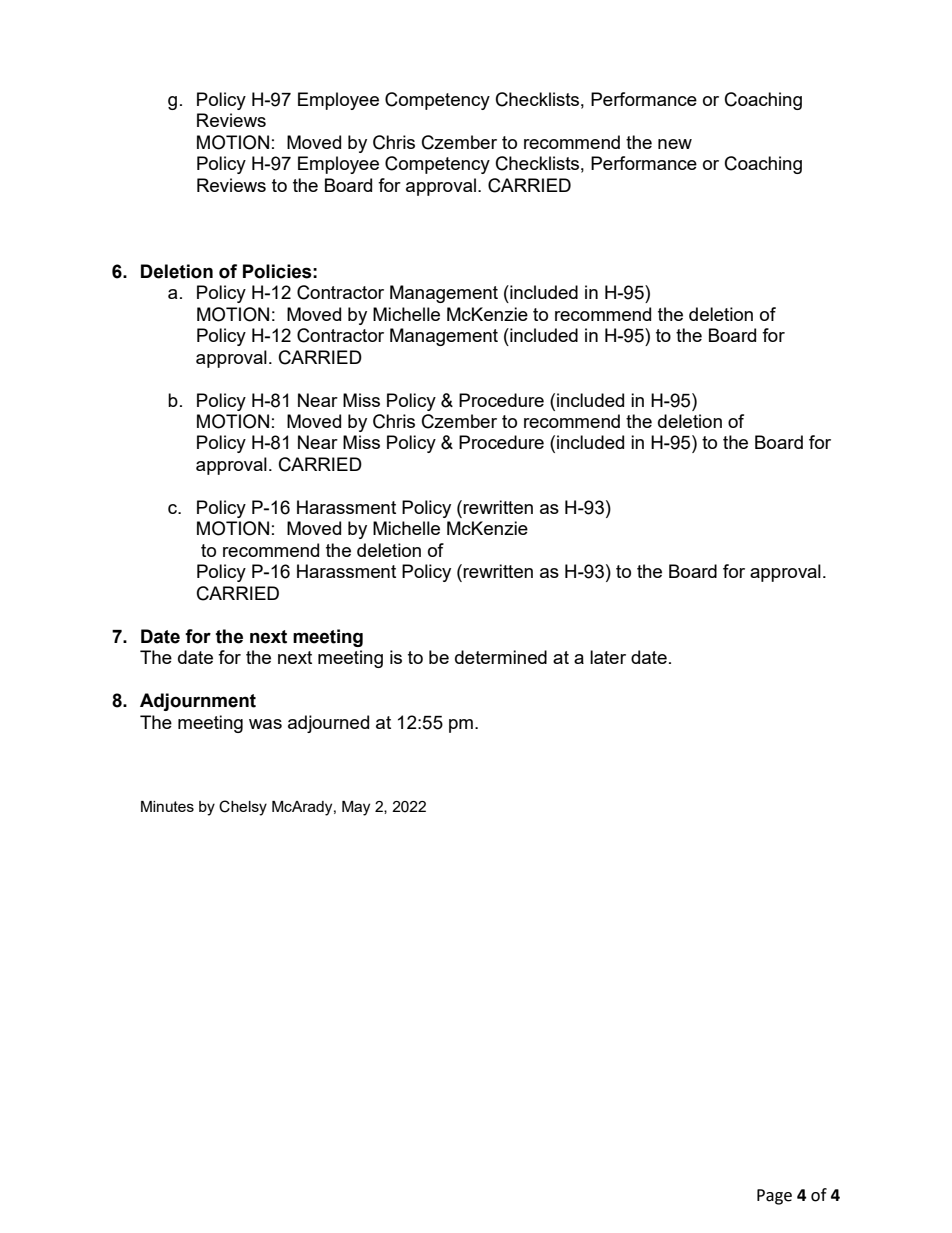 The height and width of the screenshot is (1233, 952). I want to click on new, so click(675, 144).
